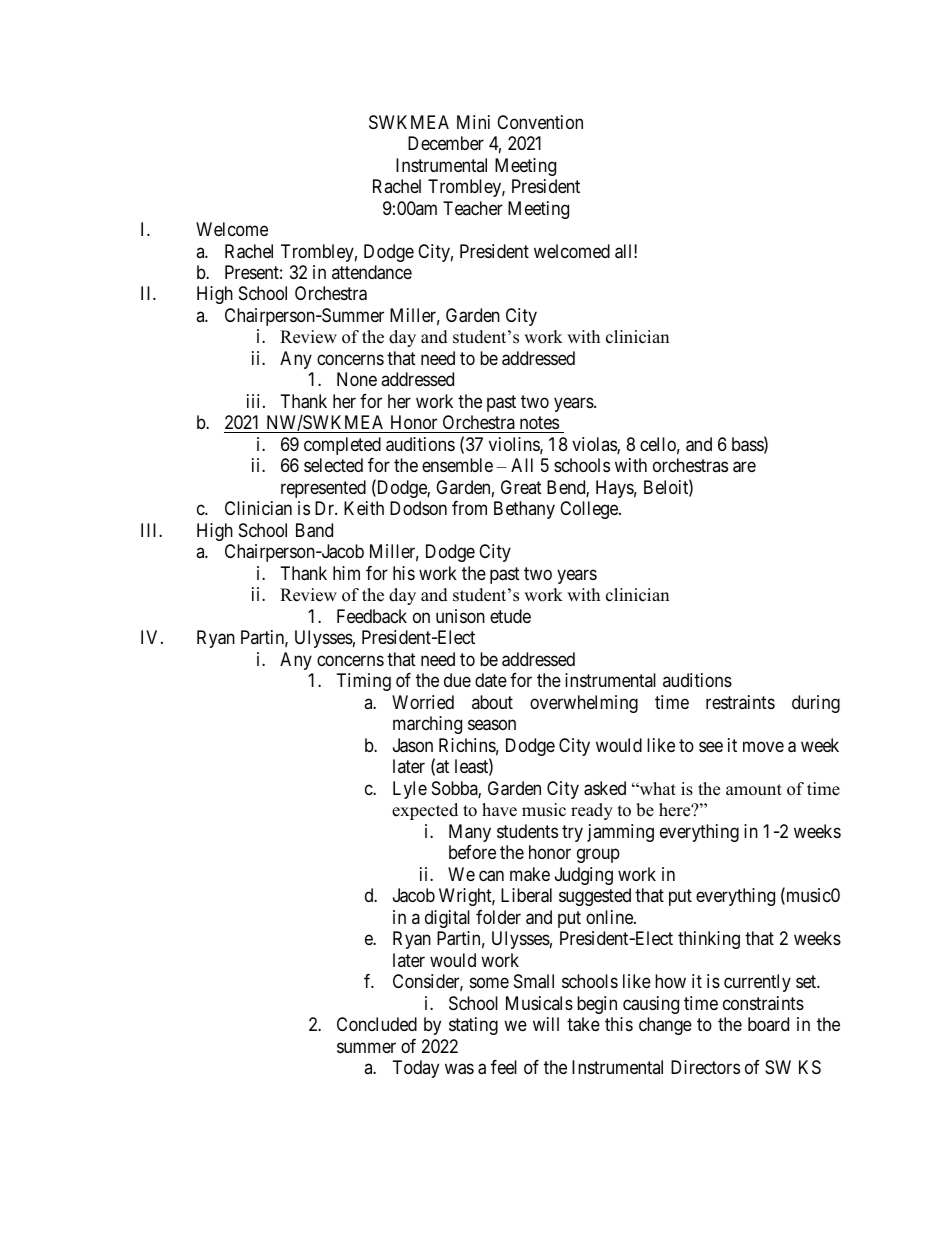 Image resolution: width=952 pixels, height=1233 pixels. What do you see at coordinates (754, 790) in the document?
I see `amount` at bounding box center [754, 790].
